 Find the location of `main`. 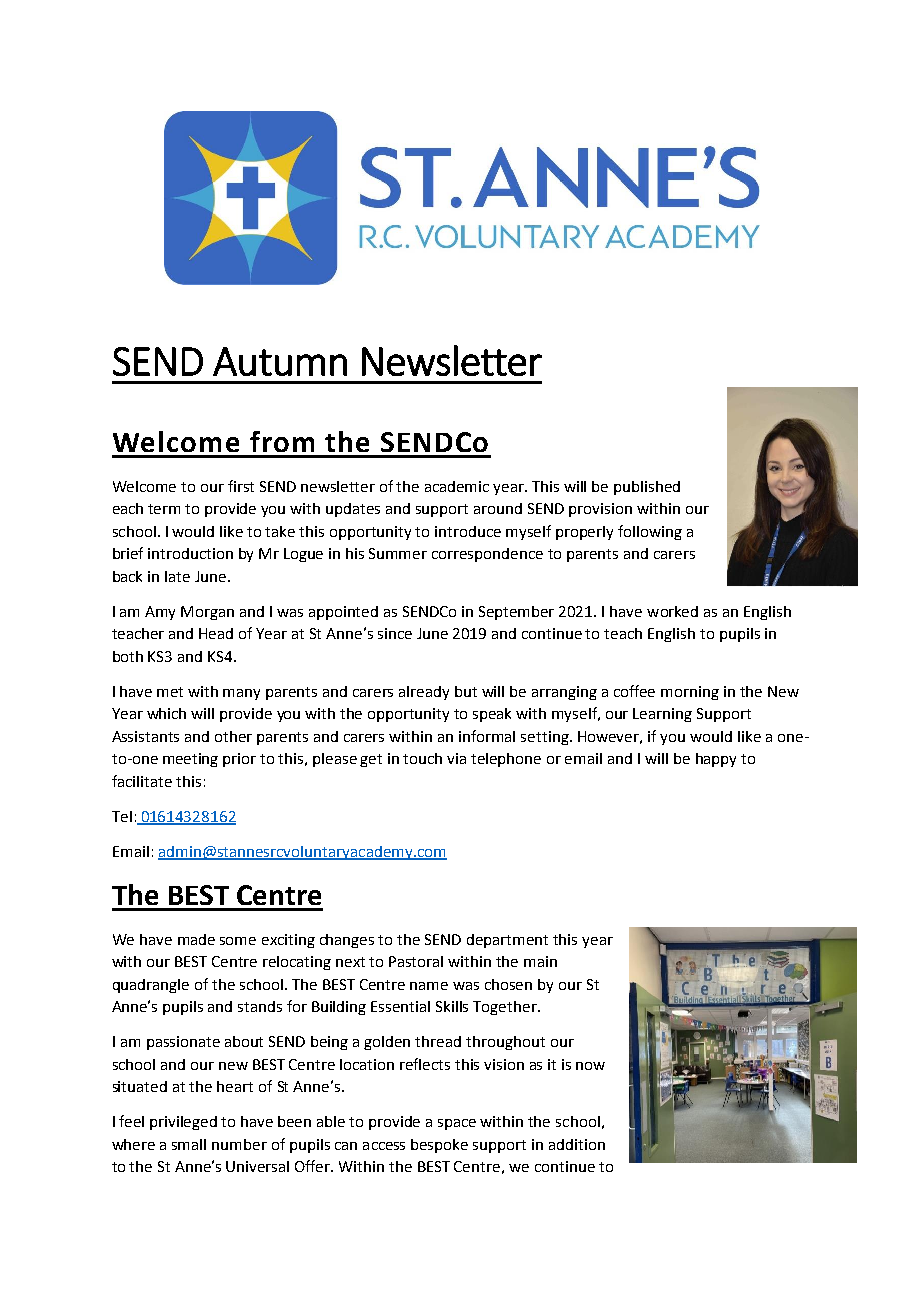

main is located at coordinates (540, 961).
